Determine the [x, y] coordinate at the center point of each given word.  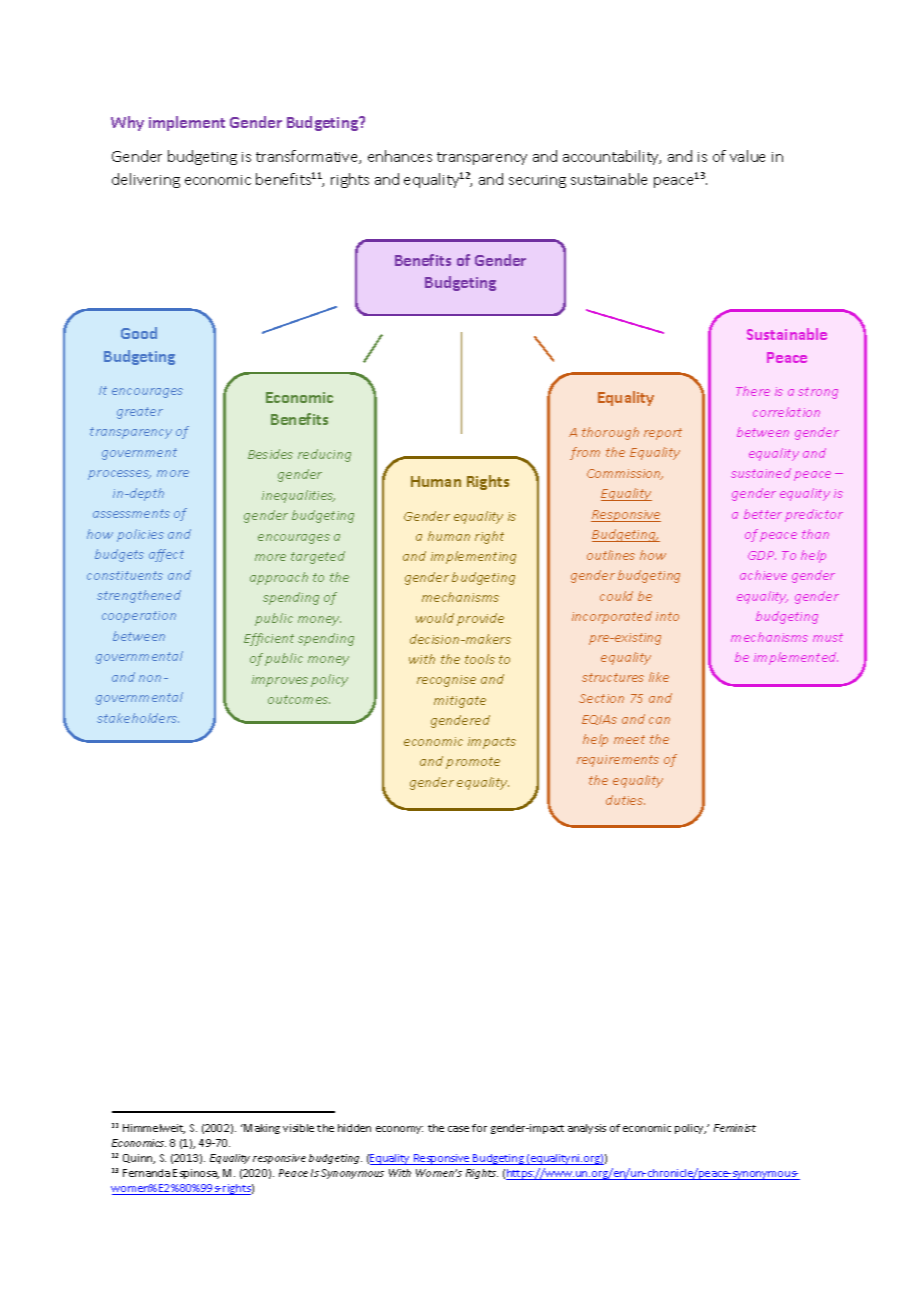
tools [480, 659]
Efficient [269, 639]
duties [625, 800]
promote [473, 763]
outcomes [299, 699]
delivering [146, 180]
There [753, 391]
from [585, 453]
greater [140, 413]
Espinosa [196, 1174]
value [747, 156]
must [828, 637]
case [458, 1129]
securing [537, 181]
